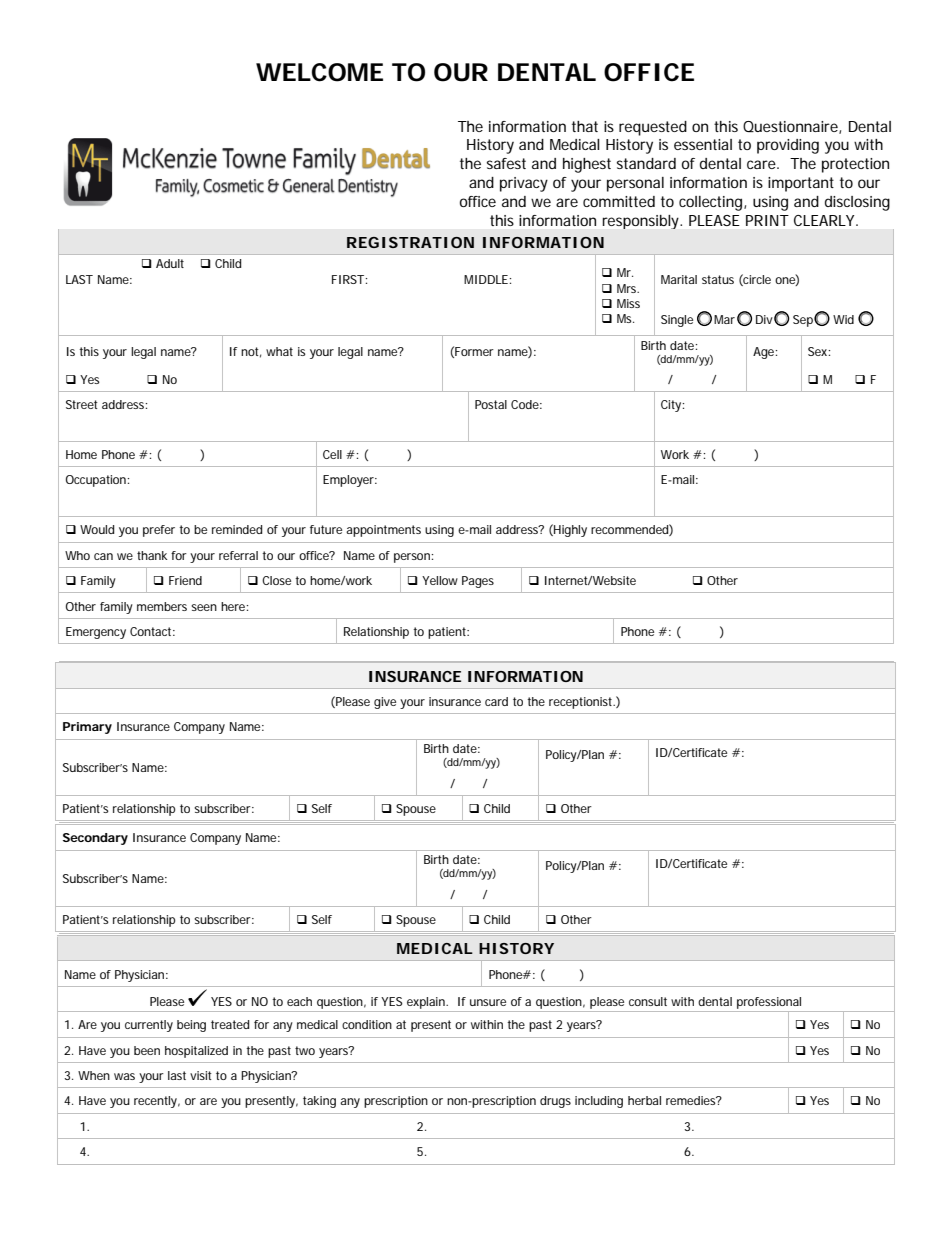 This screenshot has height=1233, width=952. I want to click on Contact, so click(152, 631).
